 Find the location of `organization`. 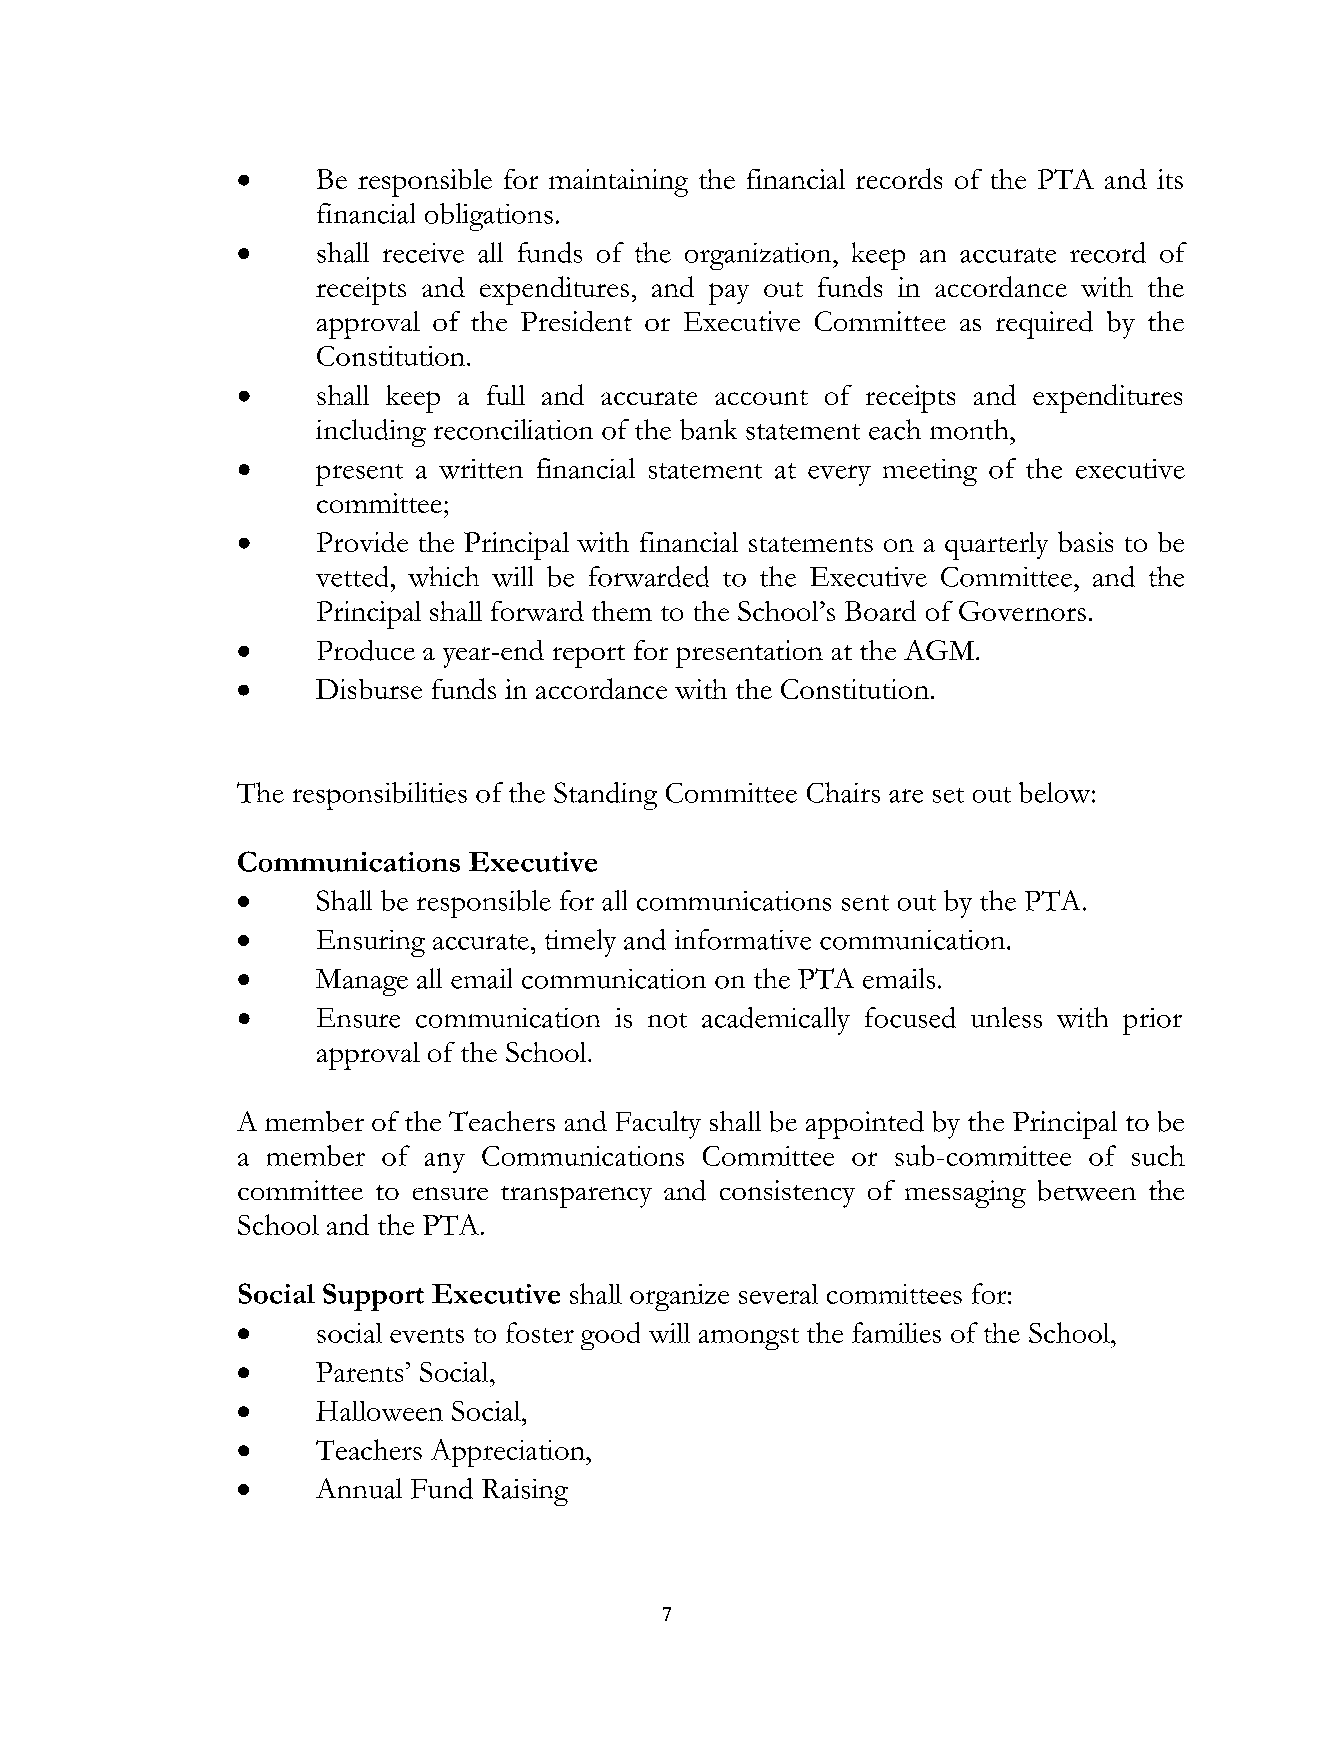

organization is located at coordinates (759, 256).
